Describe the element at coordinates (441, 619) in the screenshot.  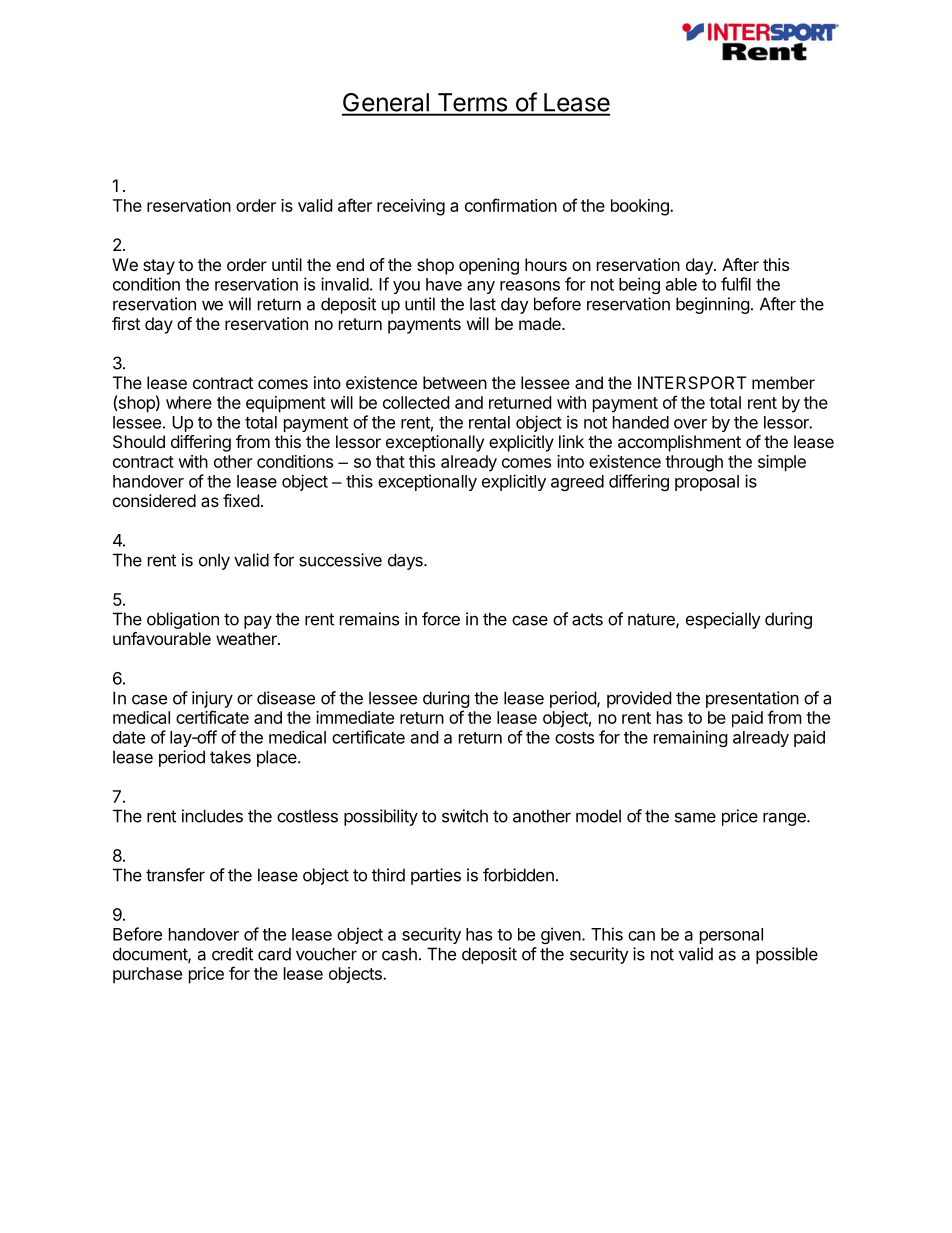
I see `force` at that location.
